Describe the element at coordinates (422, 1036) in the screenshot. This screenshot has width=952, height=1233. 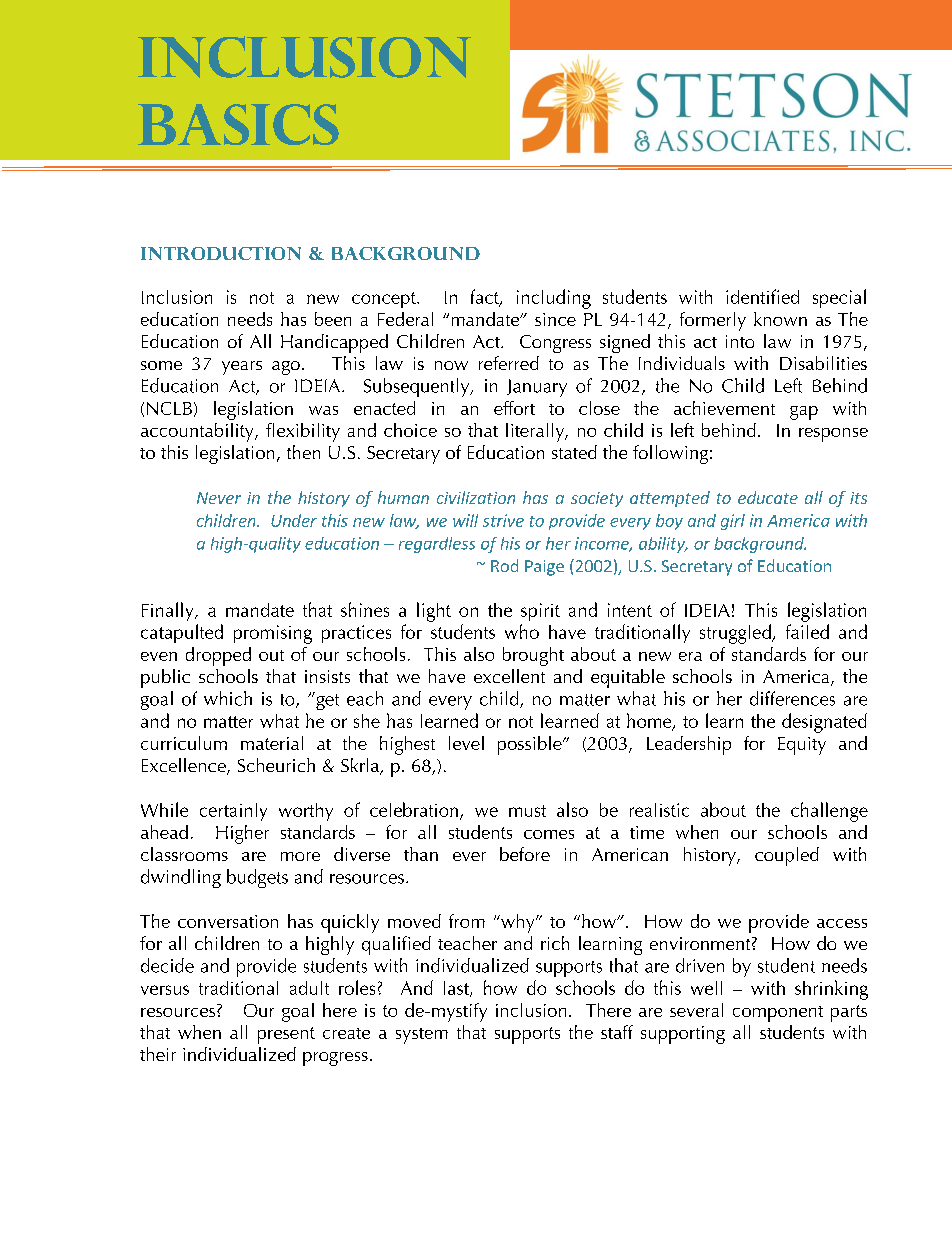
I see `system` at that location.
